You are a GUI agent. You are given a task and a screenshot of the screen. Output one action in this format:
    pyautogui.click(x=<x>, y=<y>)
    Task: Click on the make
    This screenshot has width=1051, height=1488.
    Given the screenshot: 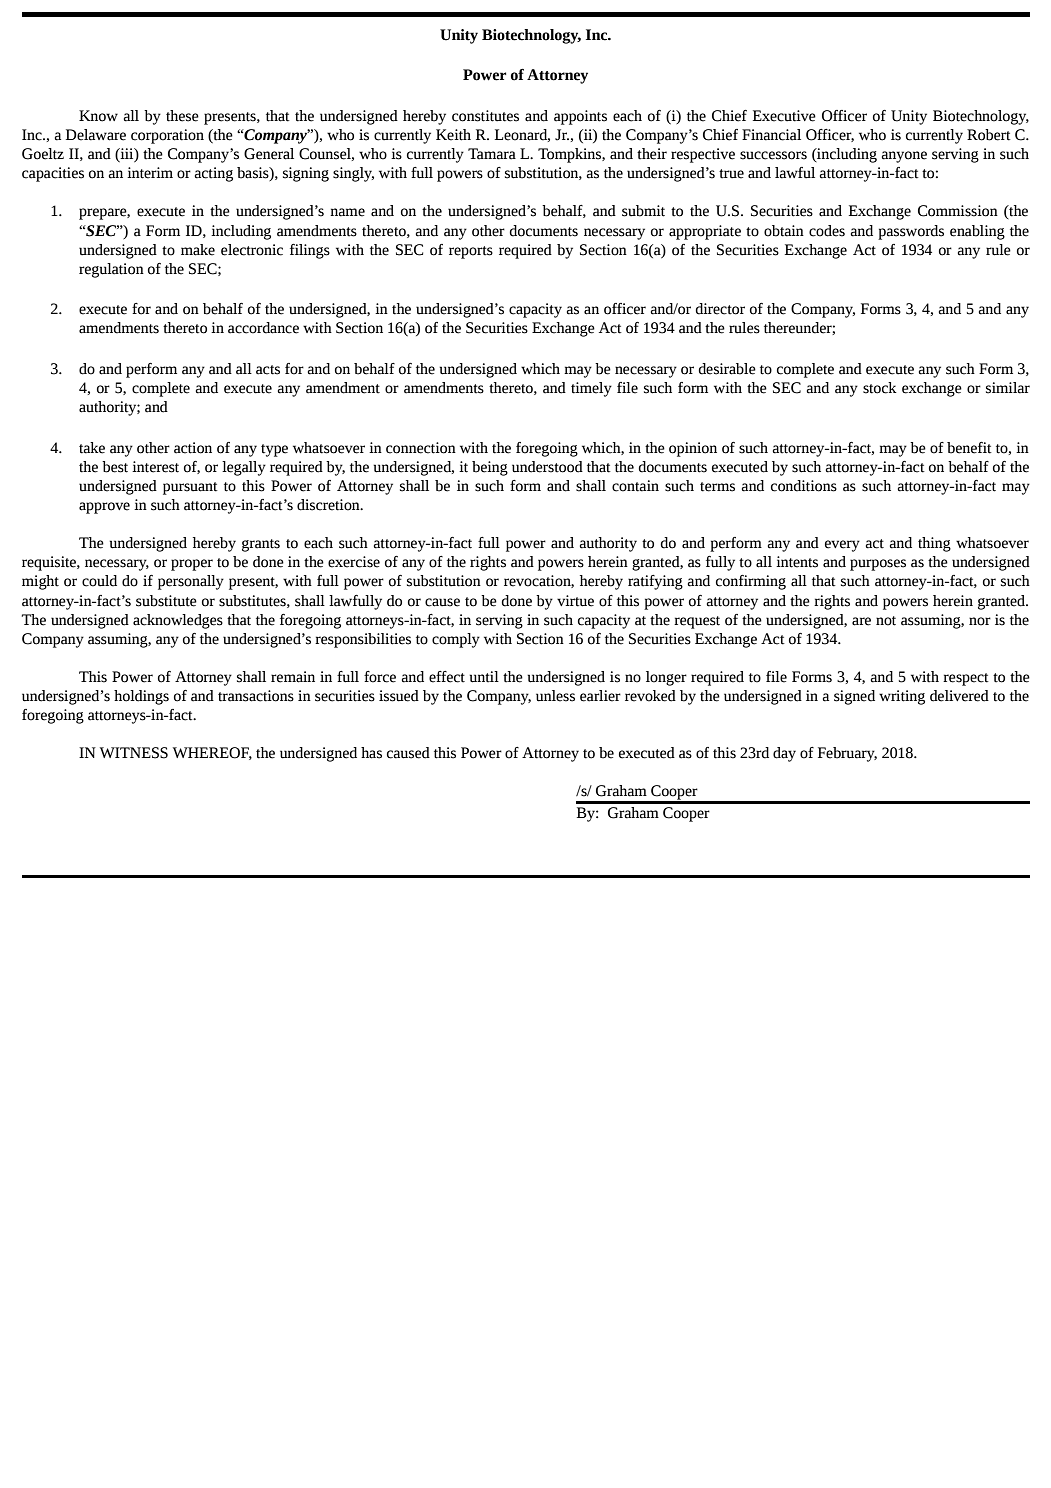 What is the action you would take?
    pyautogui.click(x=198, y=250)
